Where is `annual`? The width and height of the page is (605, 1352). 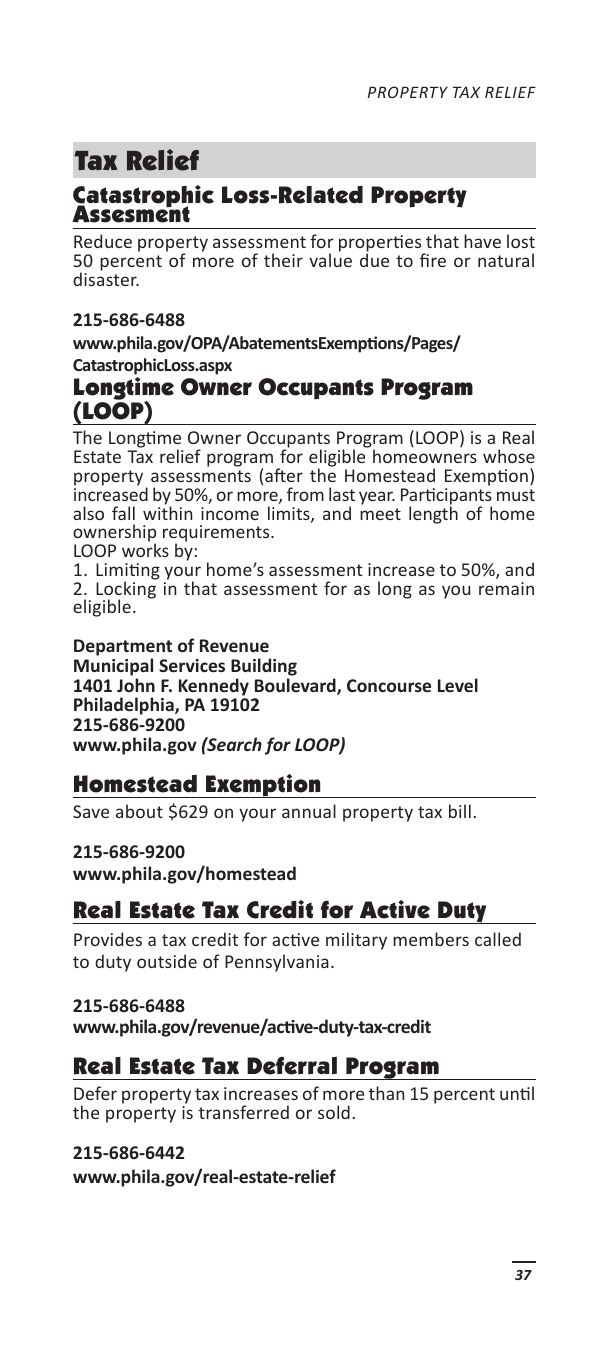 annual is located at coordinates (309, 811).
